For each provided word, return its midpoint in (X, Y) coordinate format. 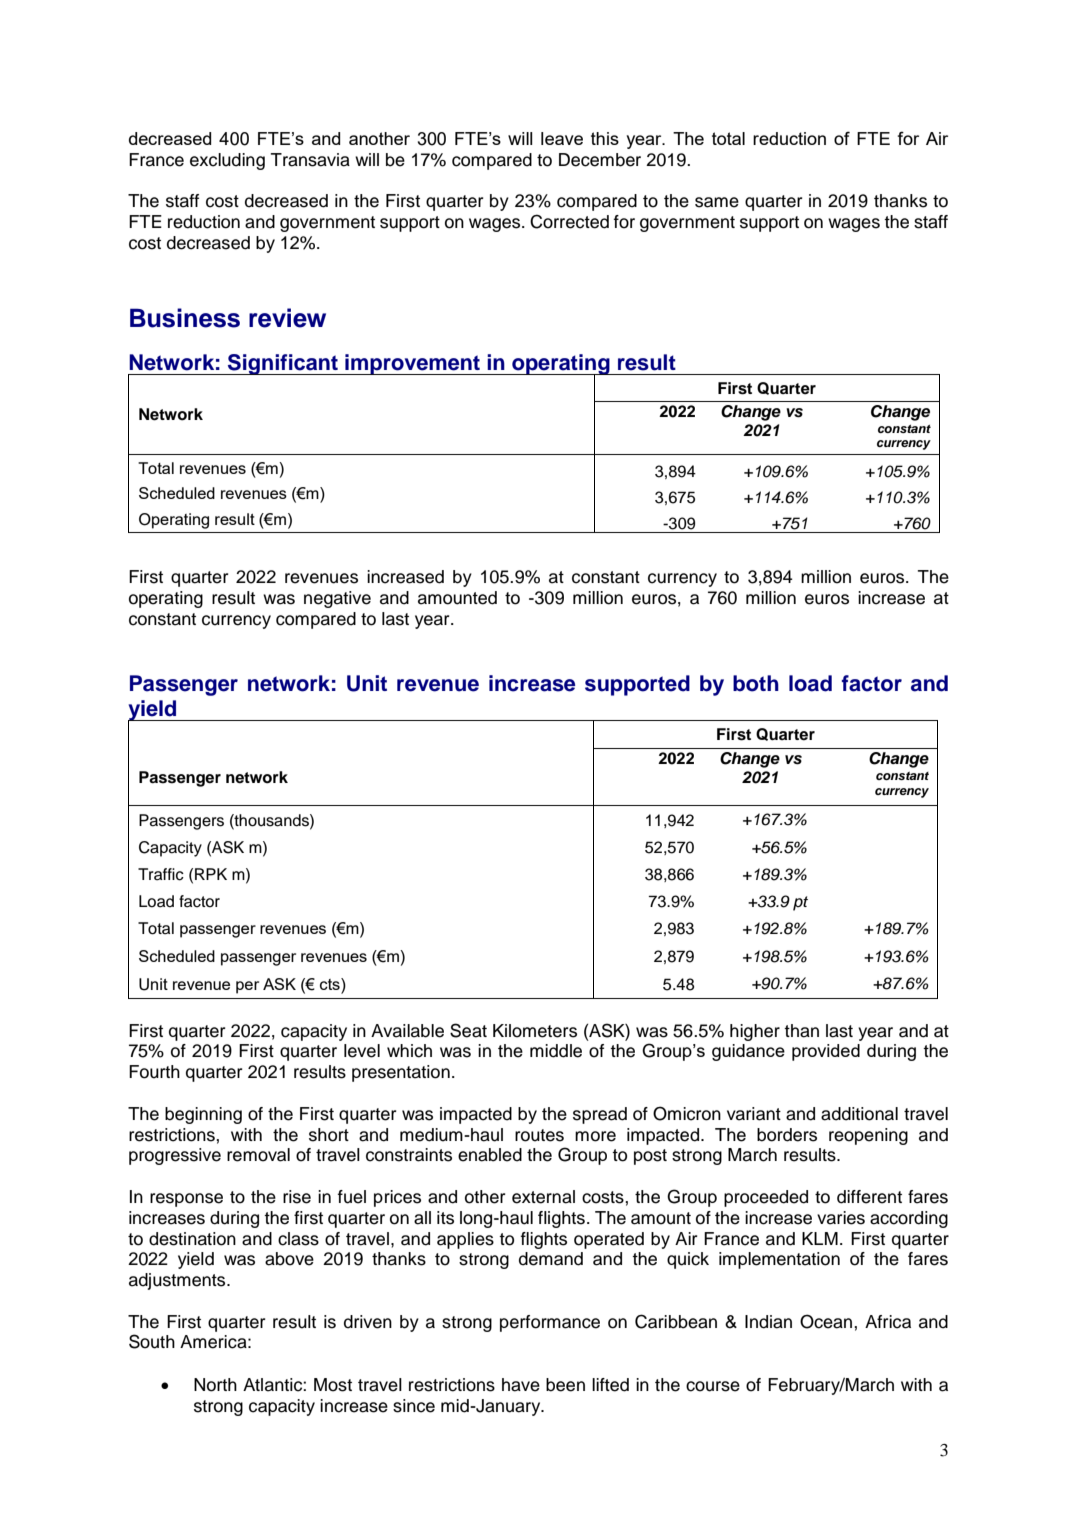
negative (337, 599)
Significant (283, 364)
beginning (203, 1115)
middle (556, 1051)
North (215, 1385)
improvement (412, 364)
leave (562, 138)
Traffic (161, 874)
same (717, 202)
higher (755, 1032)
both (756, 683)
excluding (227, 161)
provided (826, 1052)
